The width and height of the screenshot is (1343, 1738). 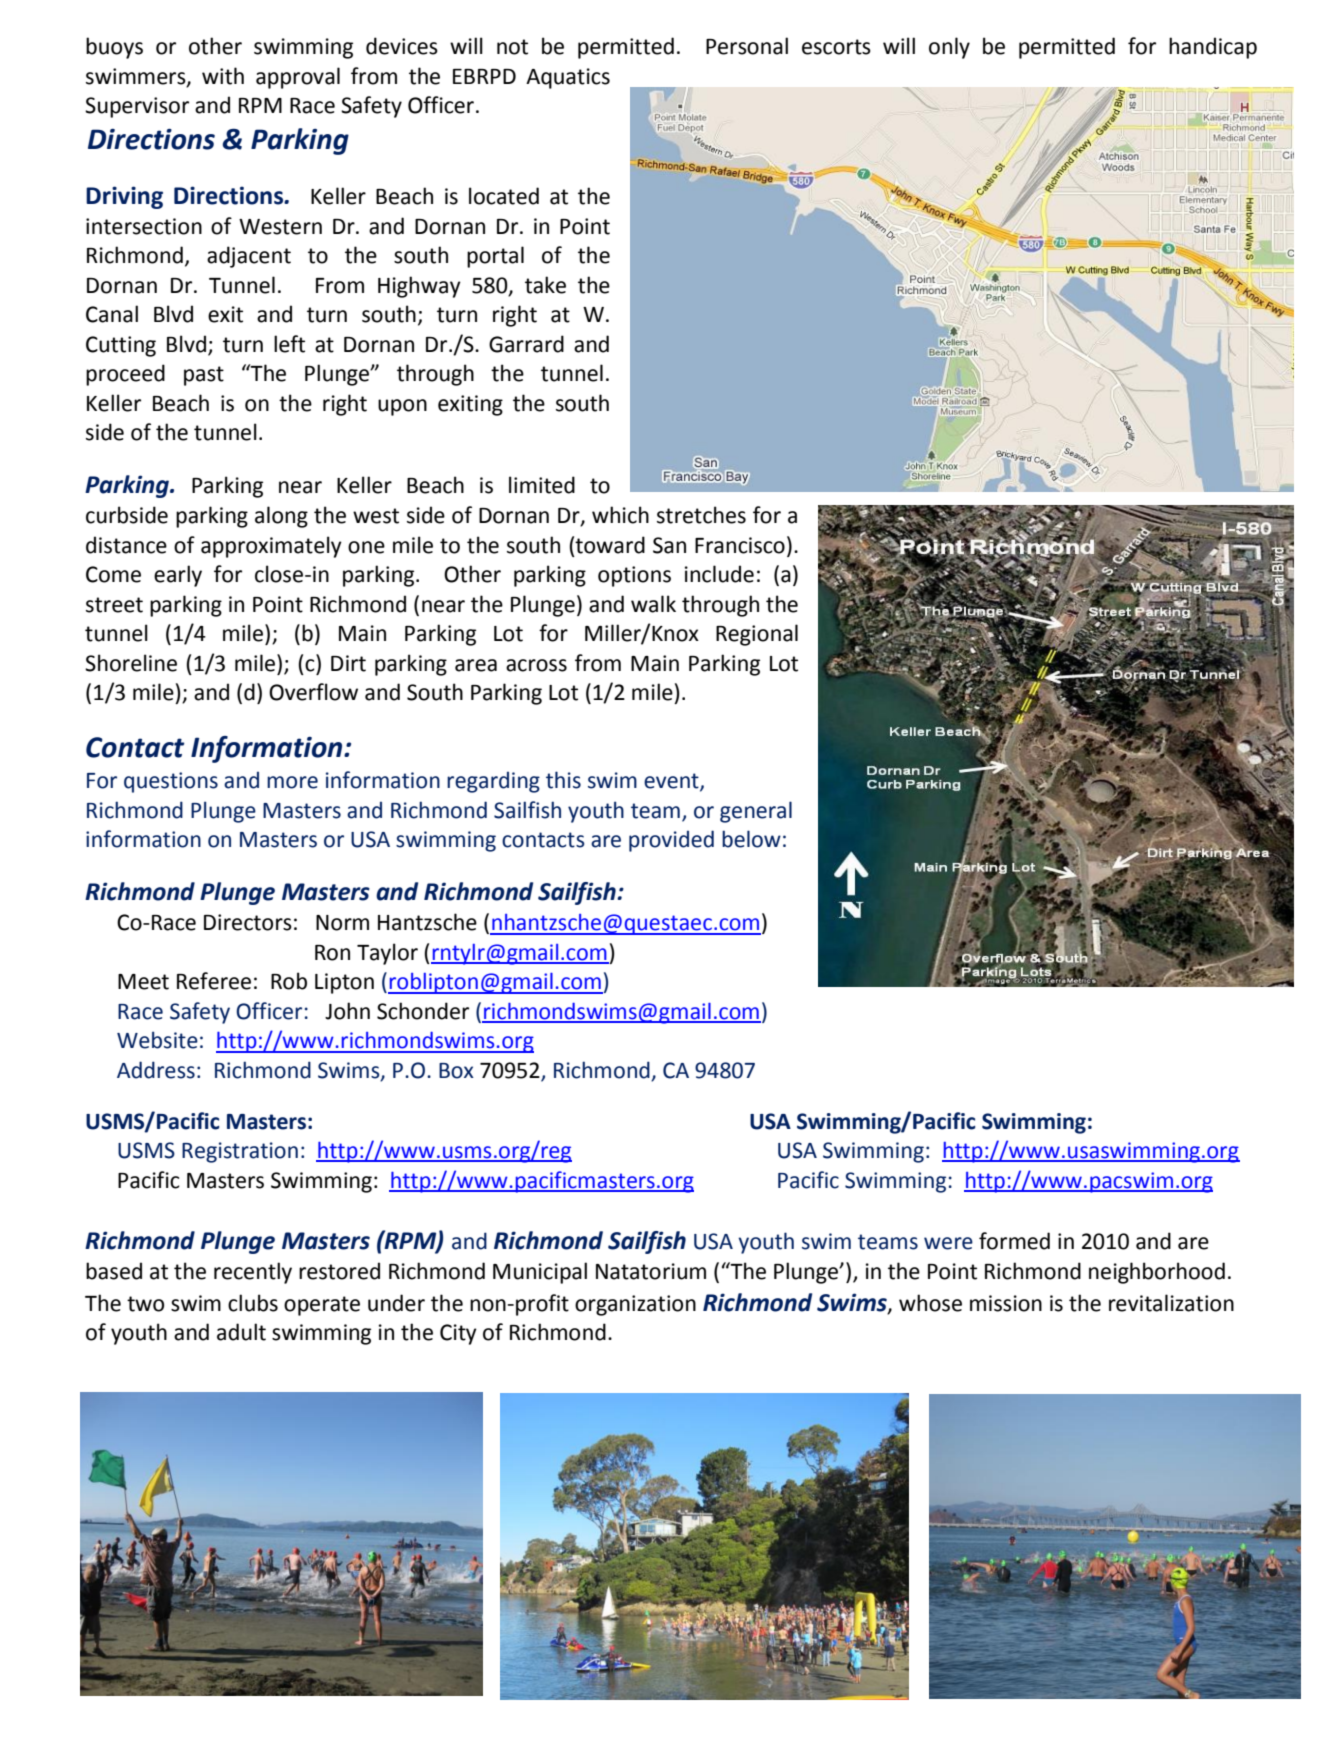 What do you see at coordinates (757, 635) in the screenshot?
I see `Regional` at bounding box center [757, 635].
